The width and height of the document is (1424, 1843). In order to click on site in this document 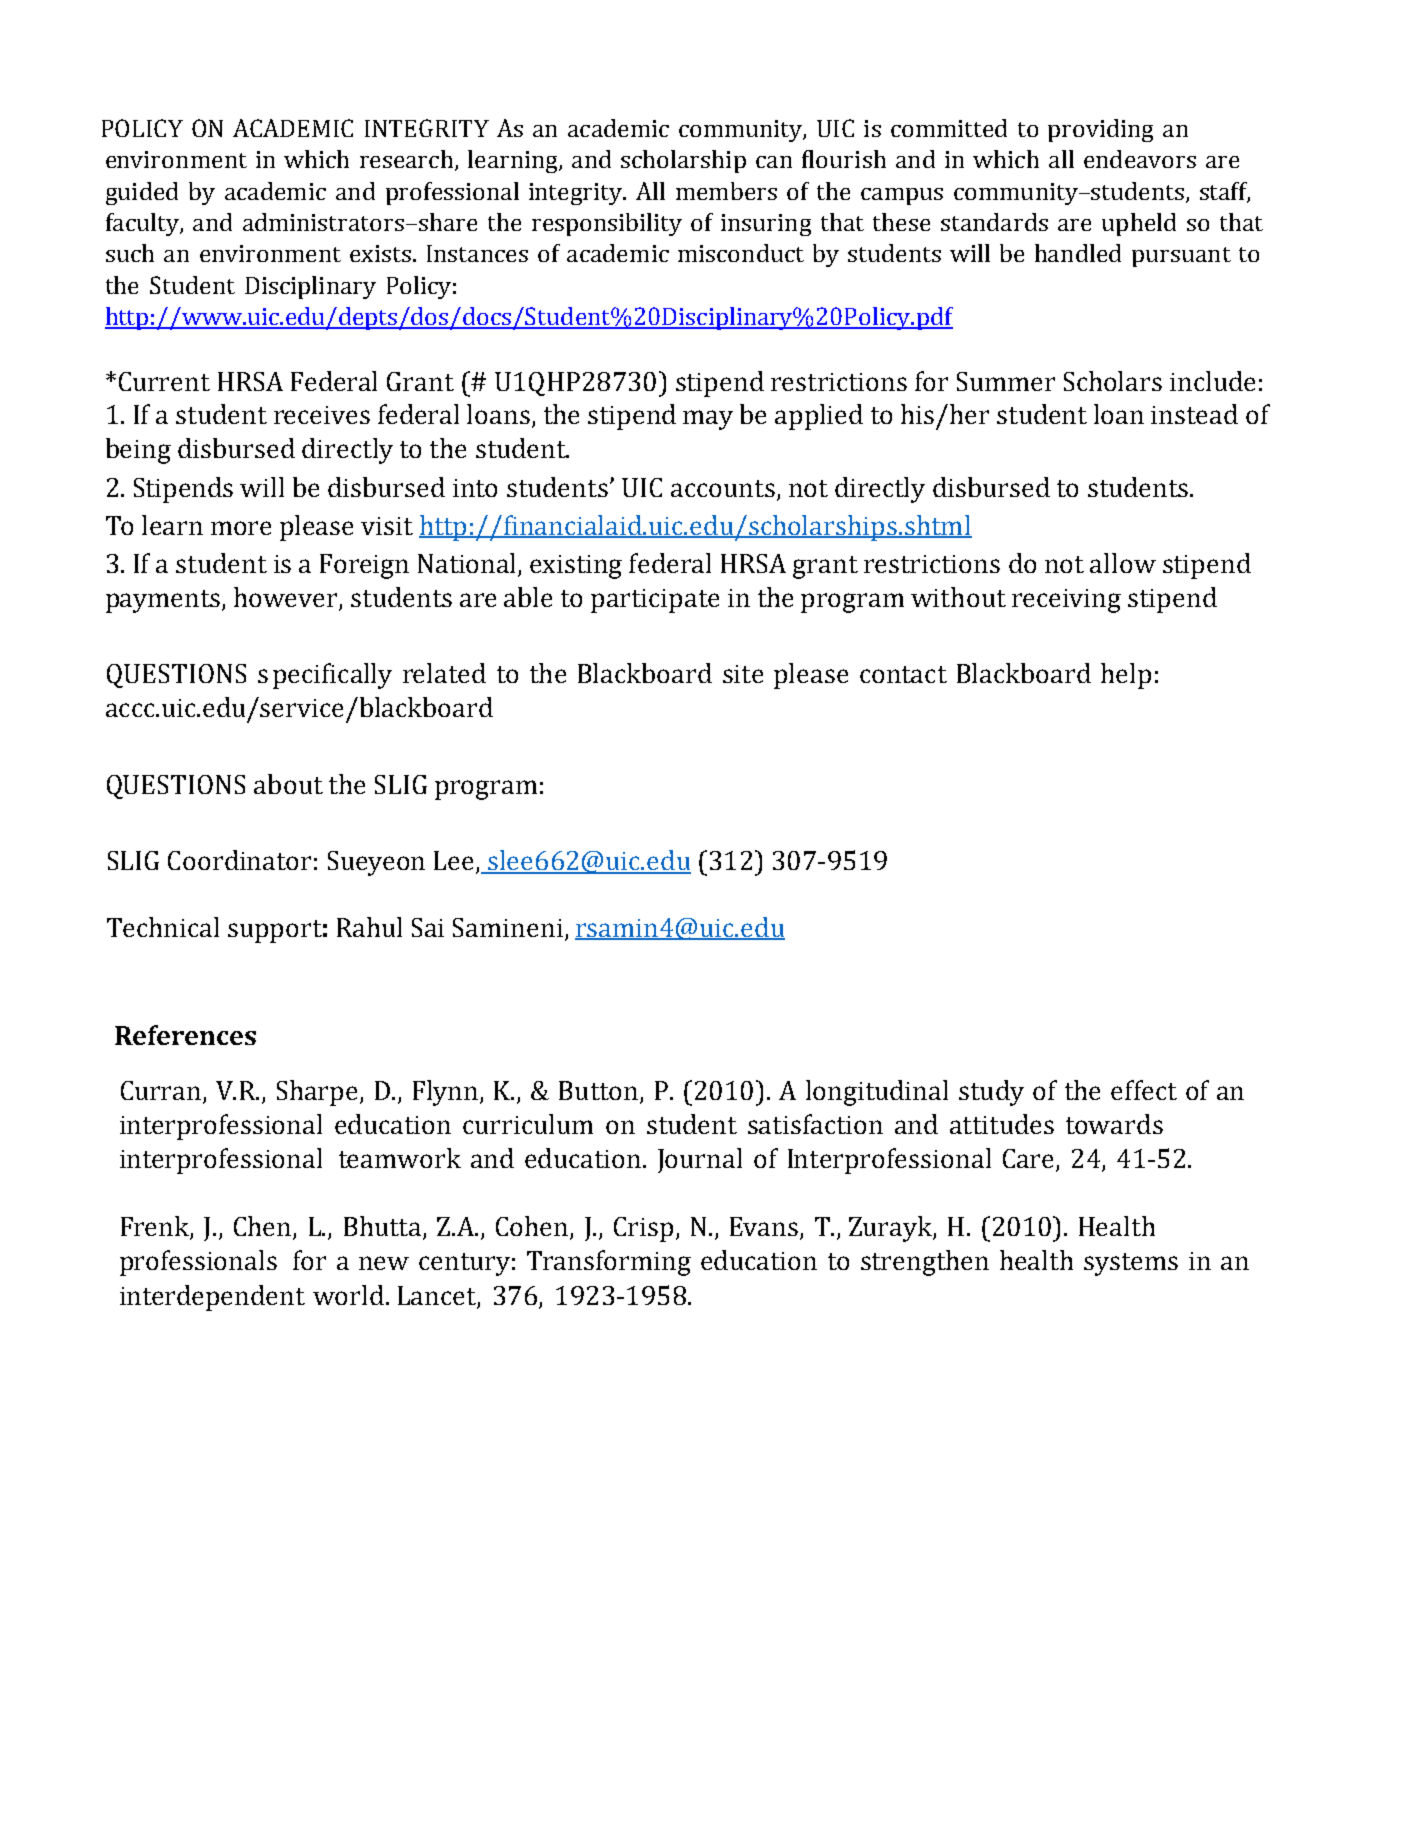, I will do `click(743, 674)`.
